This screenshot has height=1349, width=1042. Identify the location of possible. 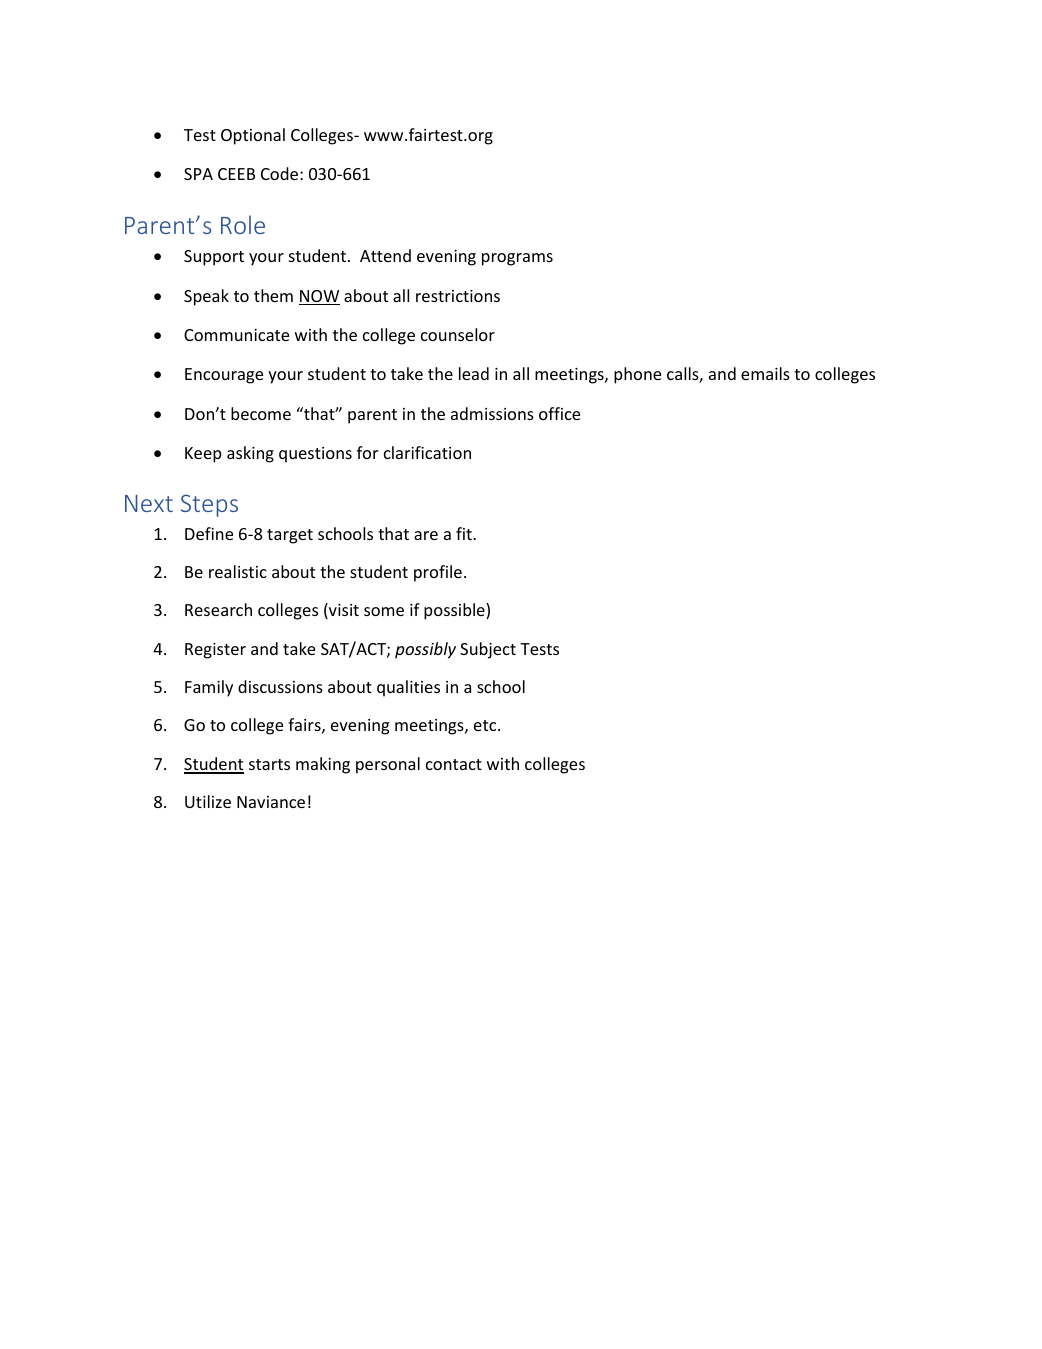
(455, 611).
